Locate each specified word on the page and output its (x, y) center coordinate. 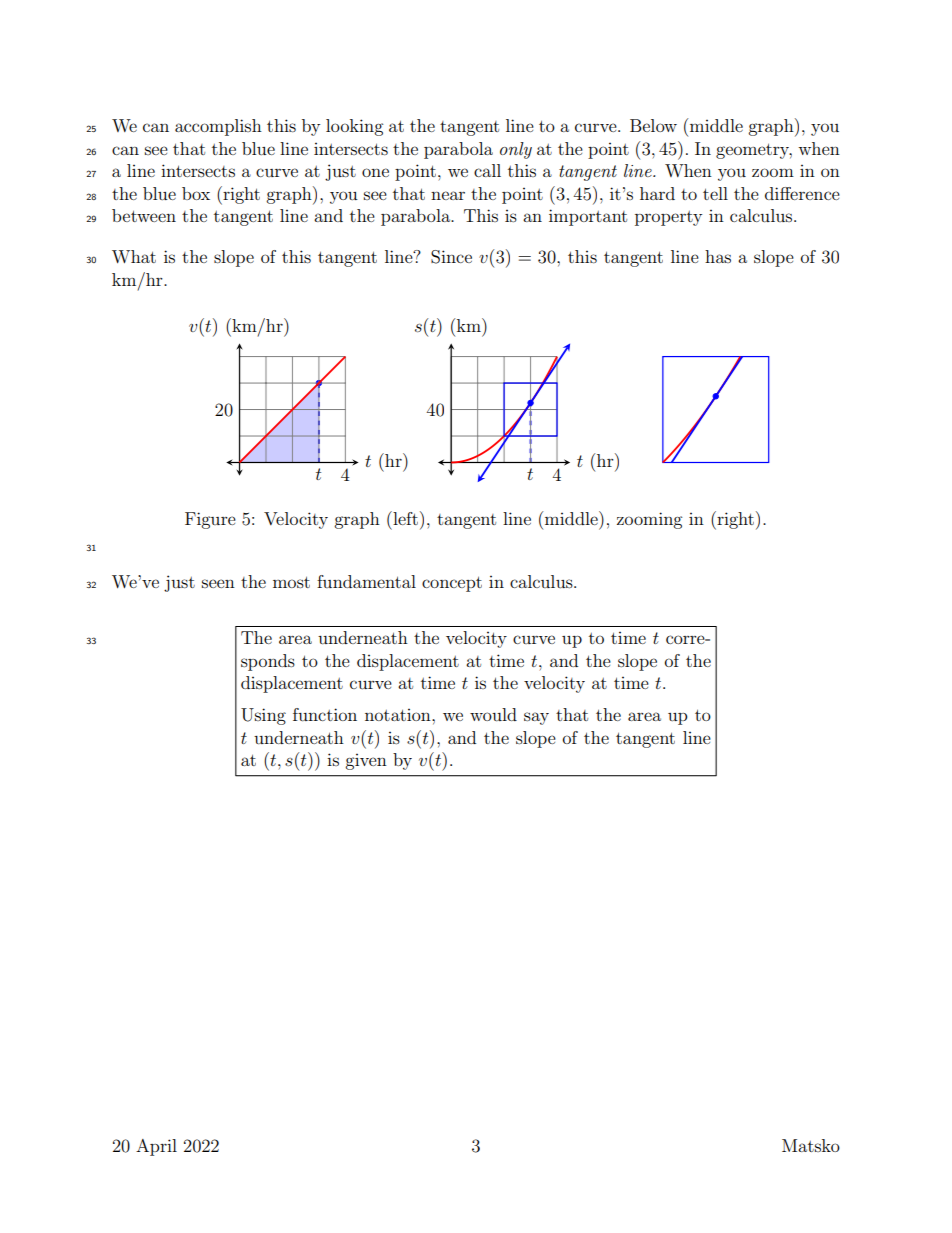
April (156, 1147)
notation (399, 715)
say (536, 718)
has (718, 256)
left (404, 518)
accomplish (218, 127)
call (487, 170)
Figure (210, 520)
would (493, 714)
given (366, 762)
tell (715, 193)
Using (263, 716)
